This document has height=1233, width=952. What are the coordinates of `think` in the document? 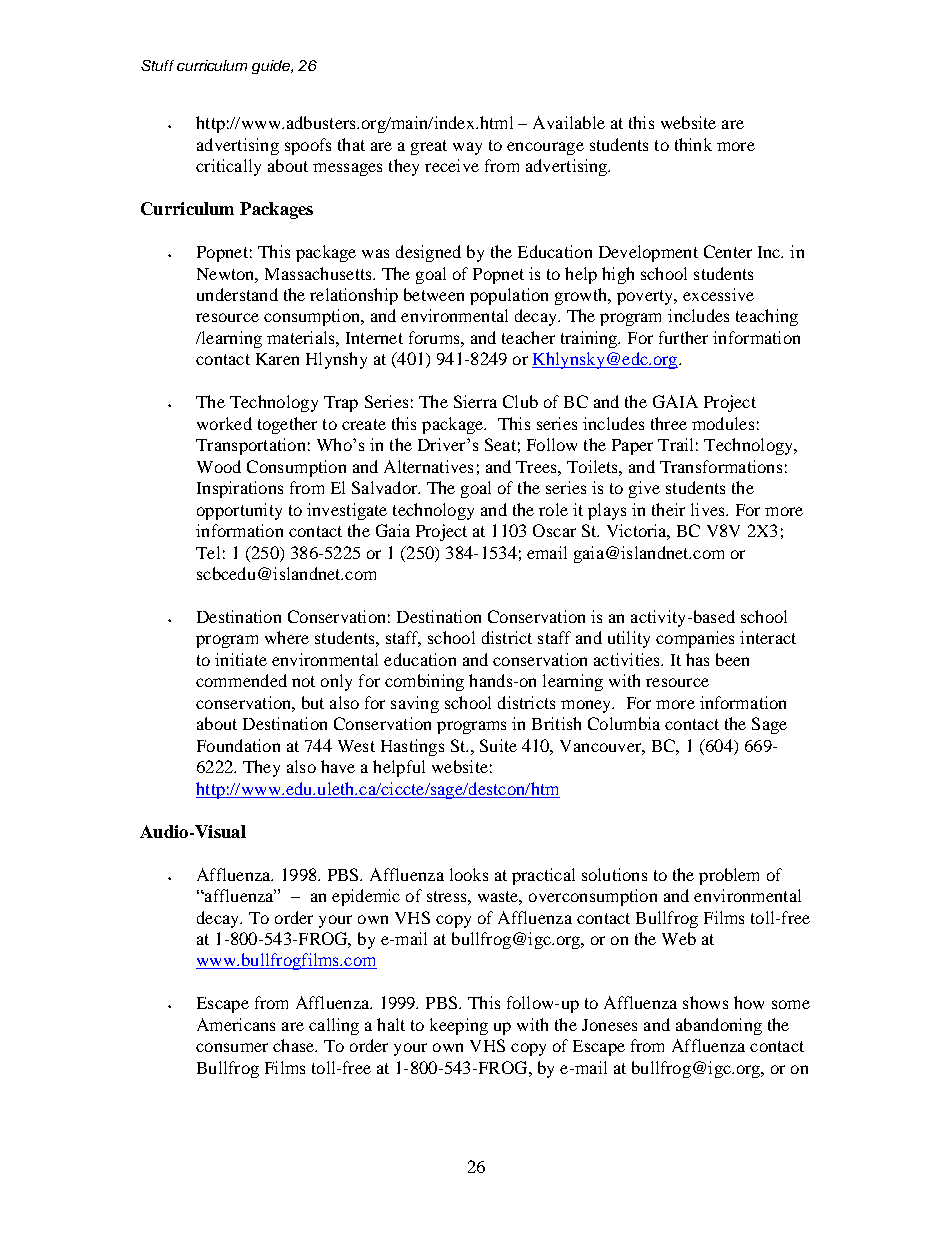 It's located at (693, 144).
